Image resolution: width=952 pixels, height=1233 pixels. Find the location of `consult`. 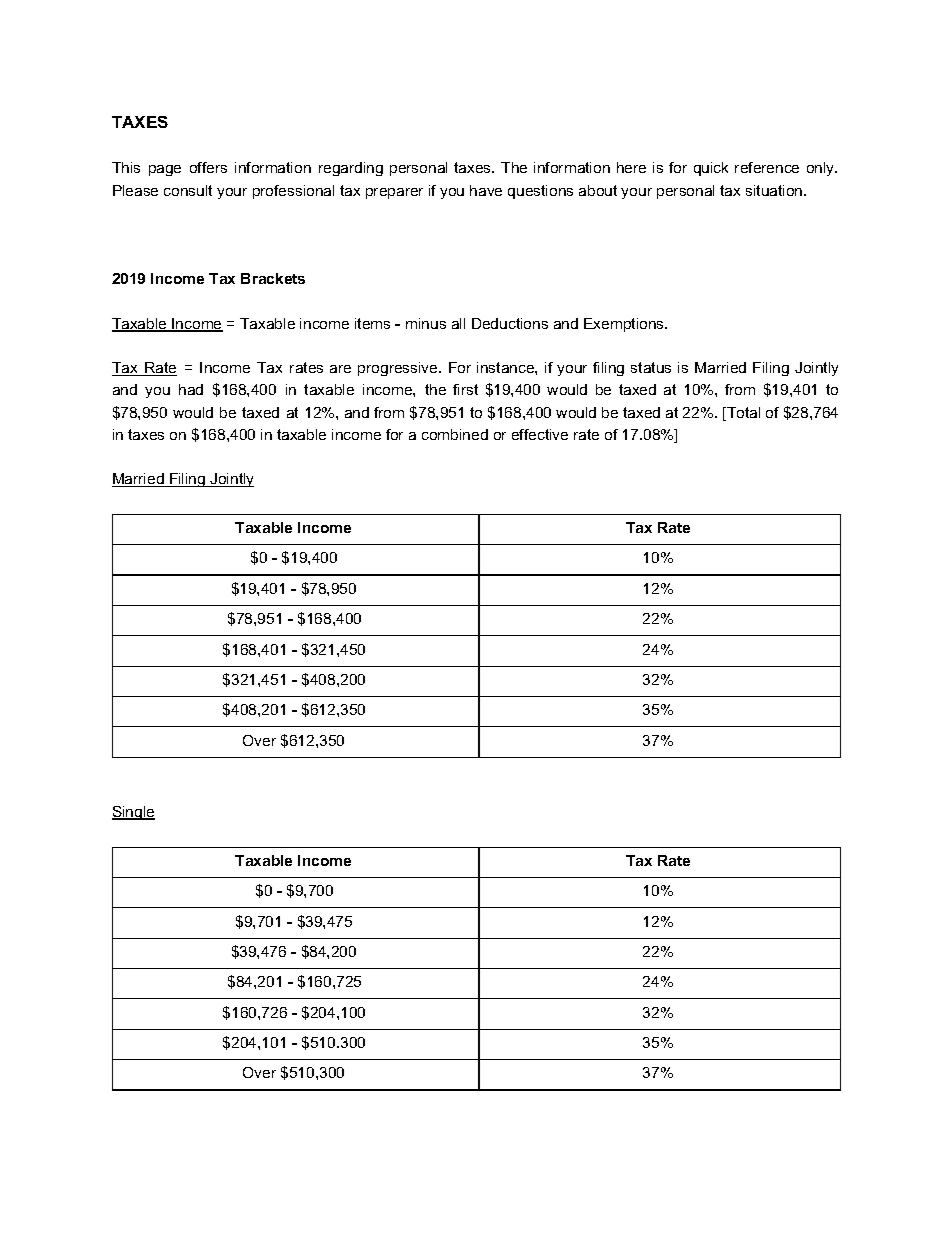

consult is located at coordinates (188, 190).
